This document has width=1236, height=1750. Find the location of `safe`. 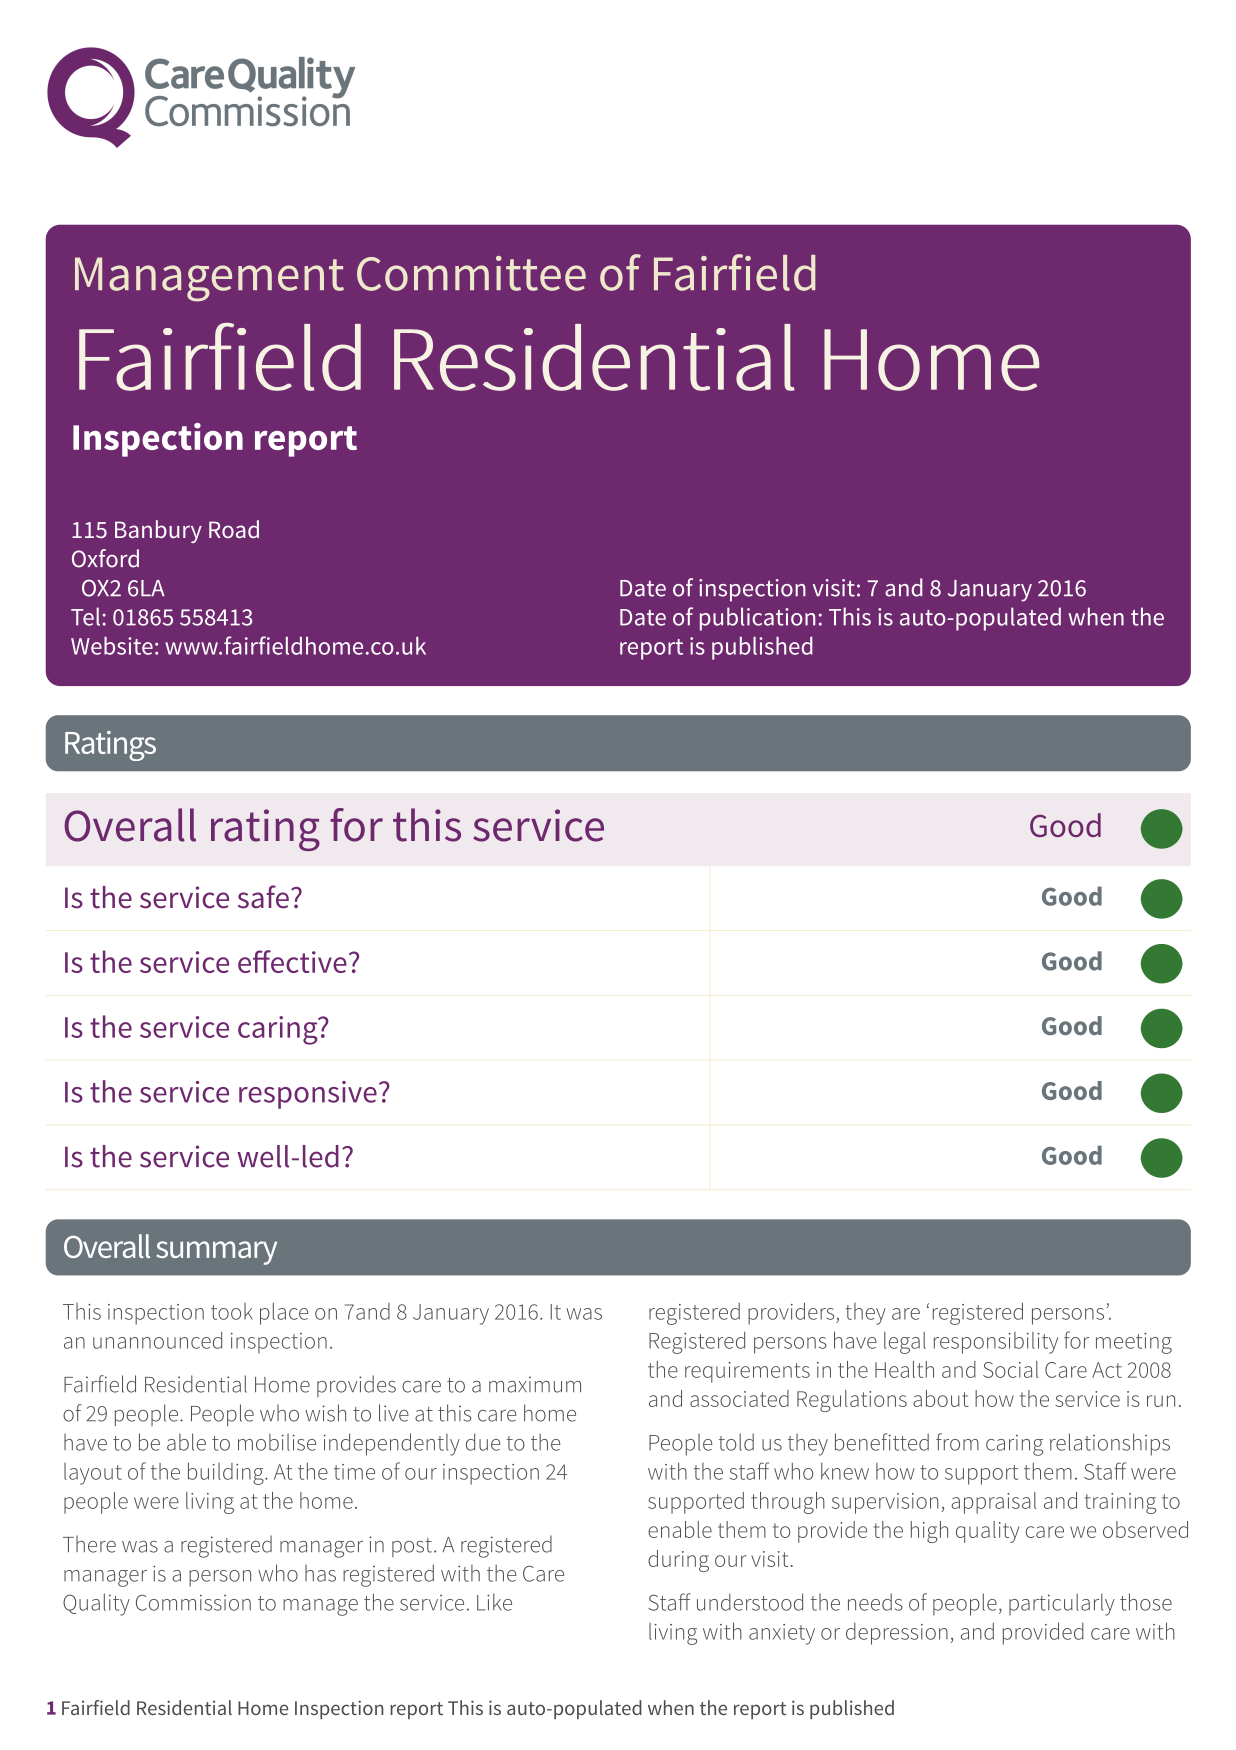

safe is located at coordinates (263, 897).
